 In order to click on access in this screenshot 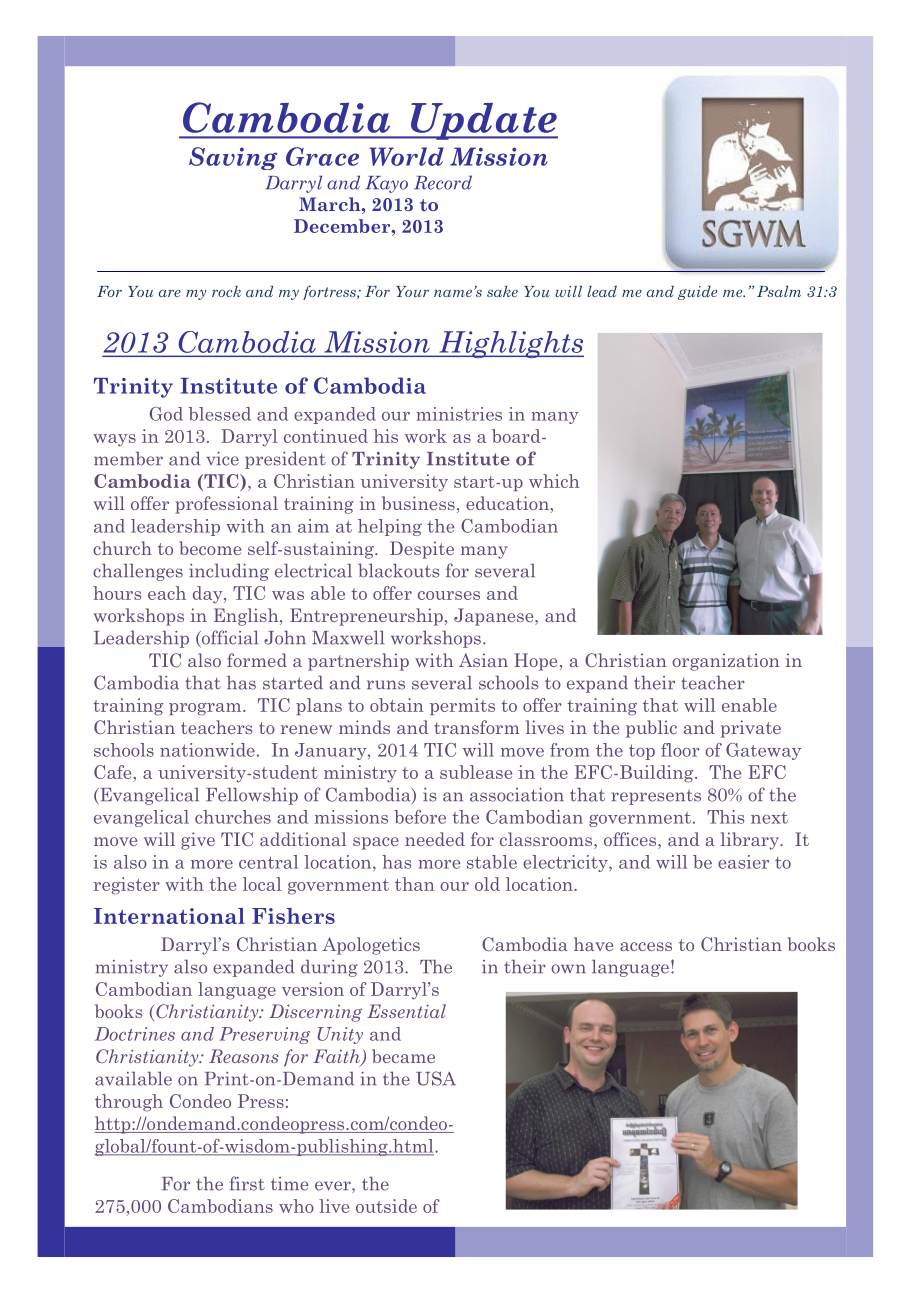, I will do `click(646, 946)`.
